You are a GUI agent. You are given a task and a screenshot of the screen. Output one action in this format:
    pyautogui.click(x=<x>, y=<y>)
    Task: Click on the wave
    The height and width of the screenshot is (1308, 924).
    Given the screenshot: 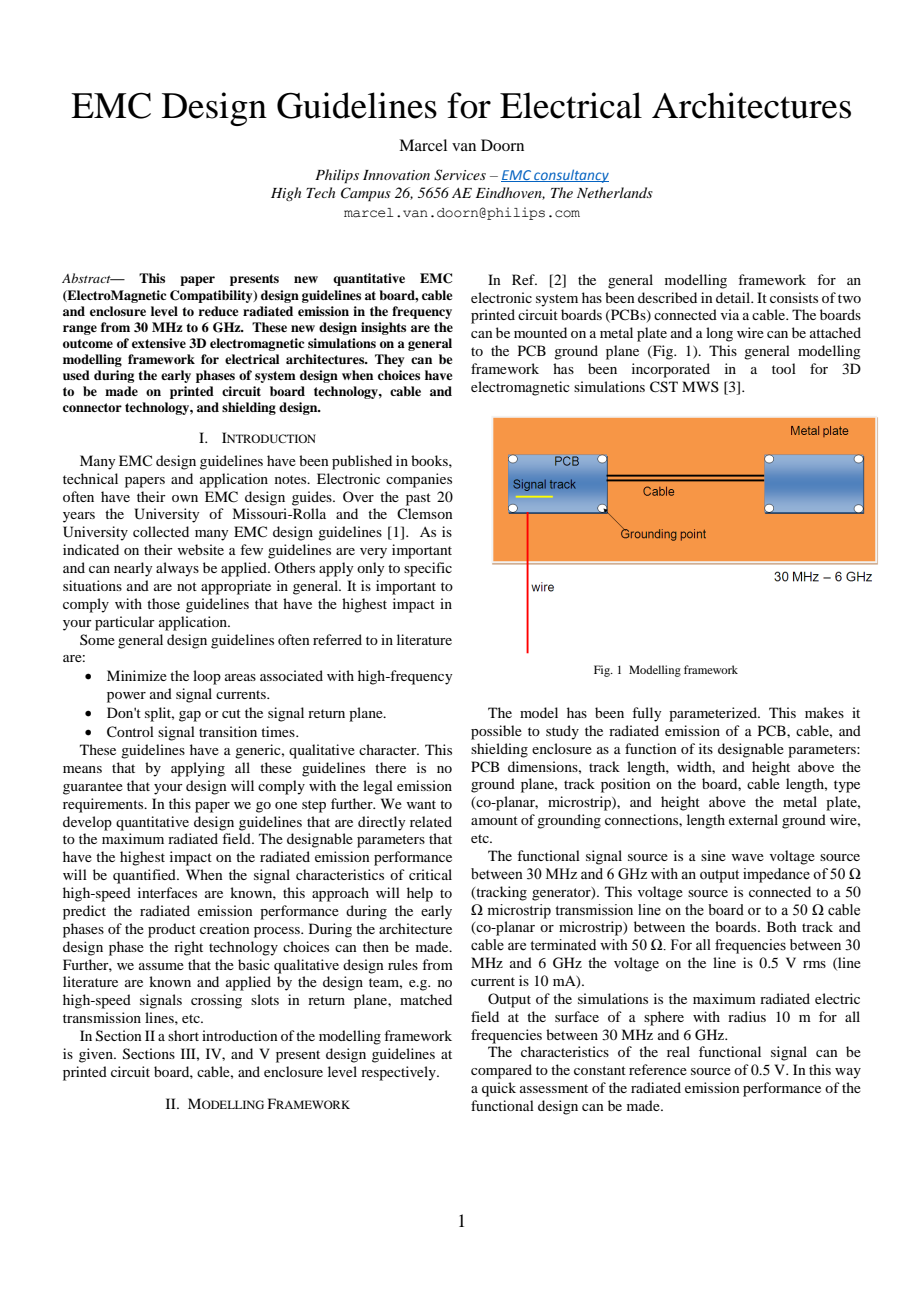 What is the action you would take?
    pyautogui.click(x=747, y=857)
